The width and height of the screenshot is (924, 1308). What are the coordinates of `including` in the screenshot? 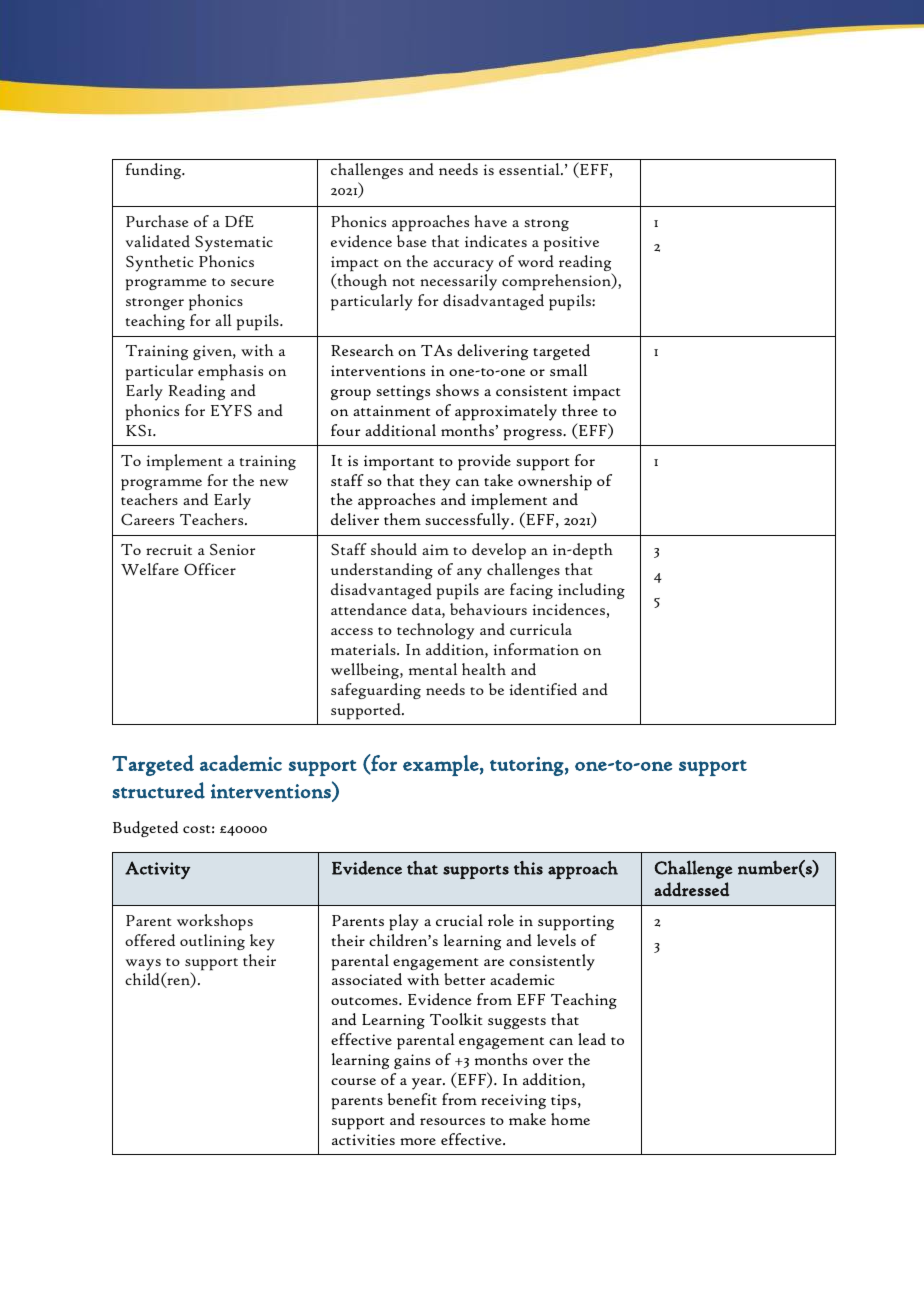 It's located at (591, 591).
